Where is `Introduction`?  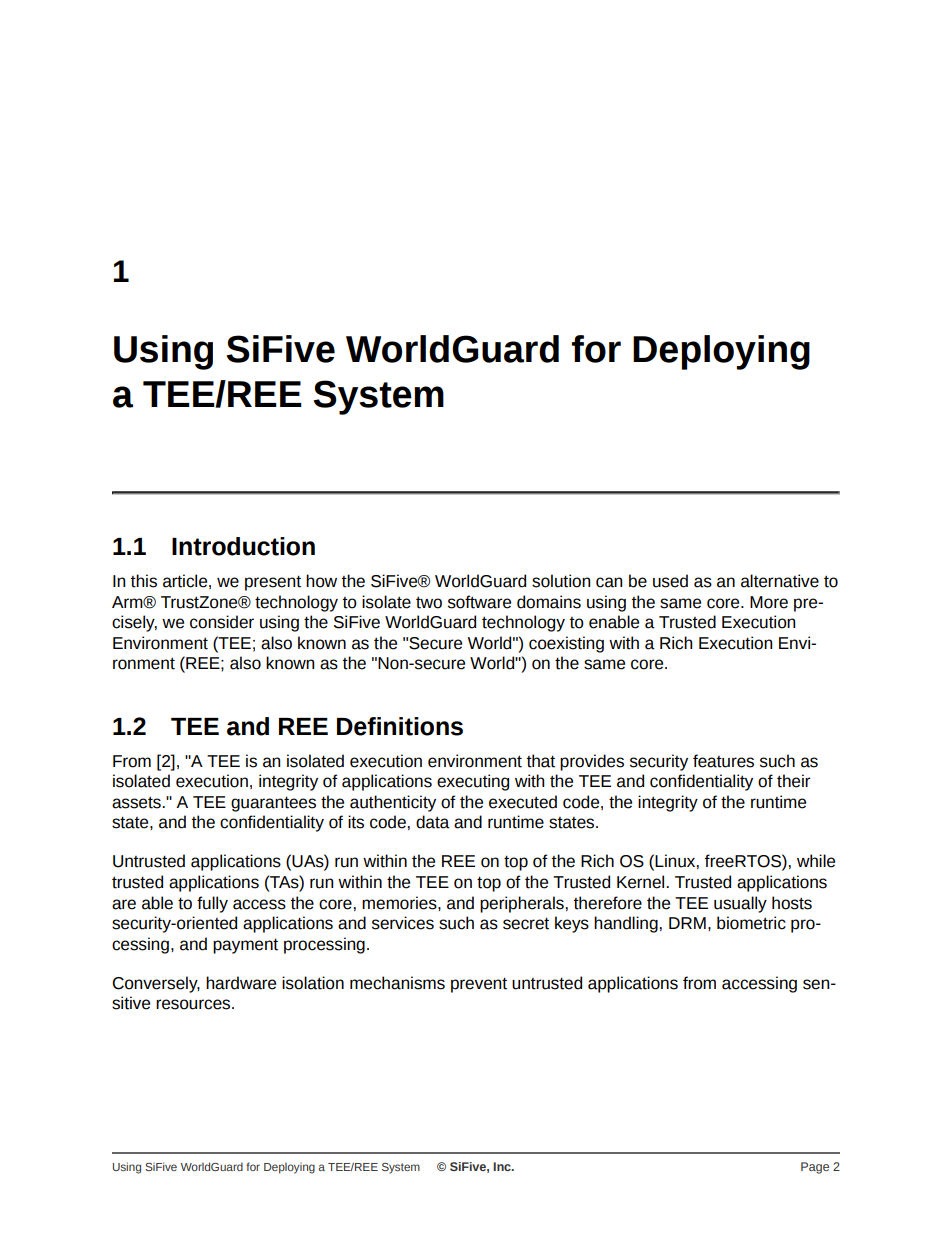 Introduction is located at coordinates (243, 546).
